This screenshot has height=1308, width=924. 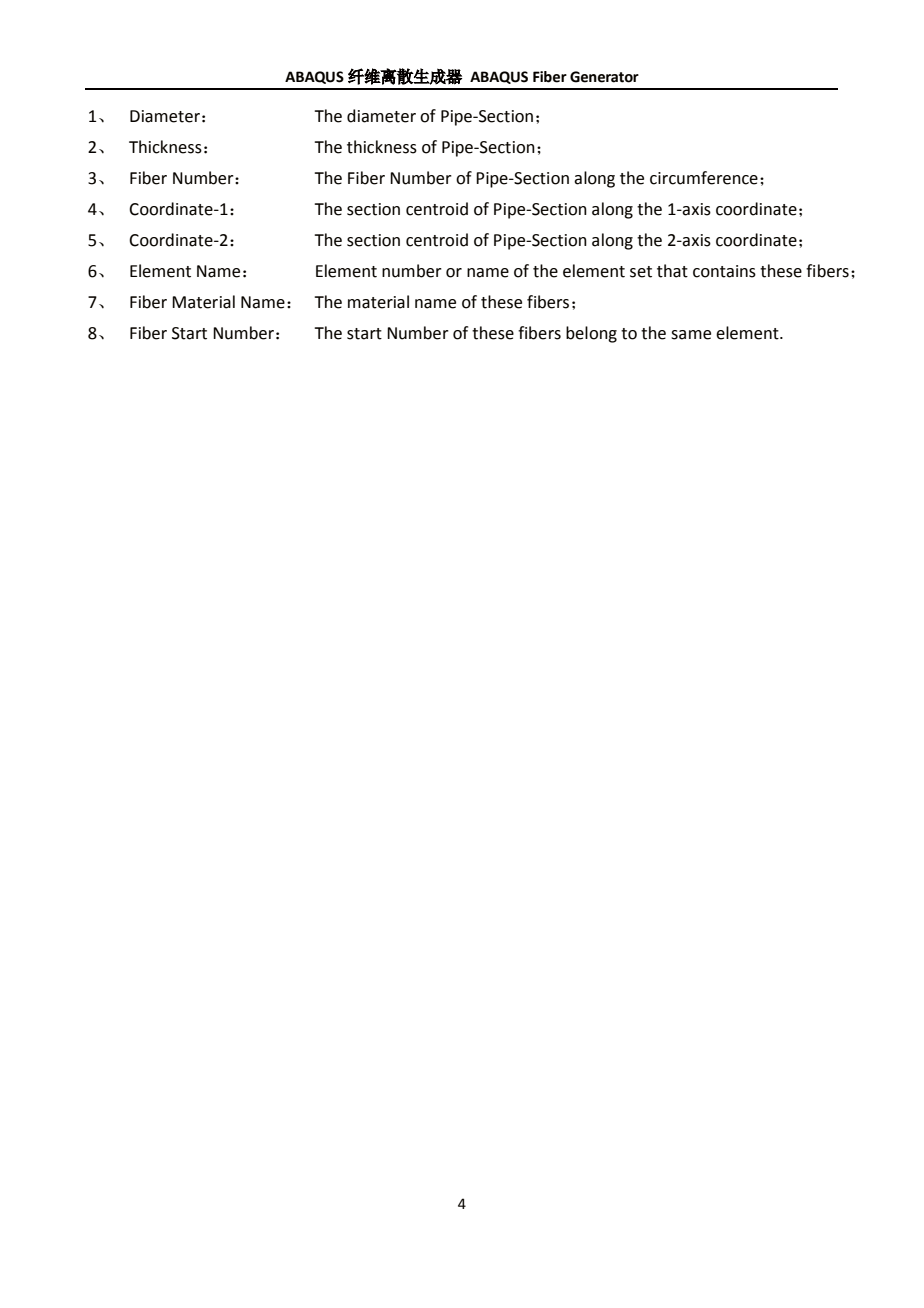 What do you see at coordinates (641, 272) in the screenshot?
I see `set` at bounding box center [641, 272].
